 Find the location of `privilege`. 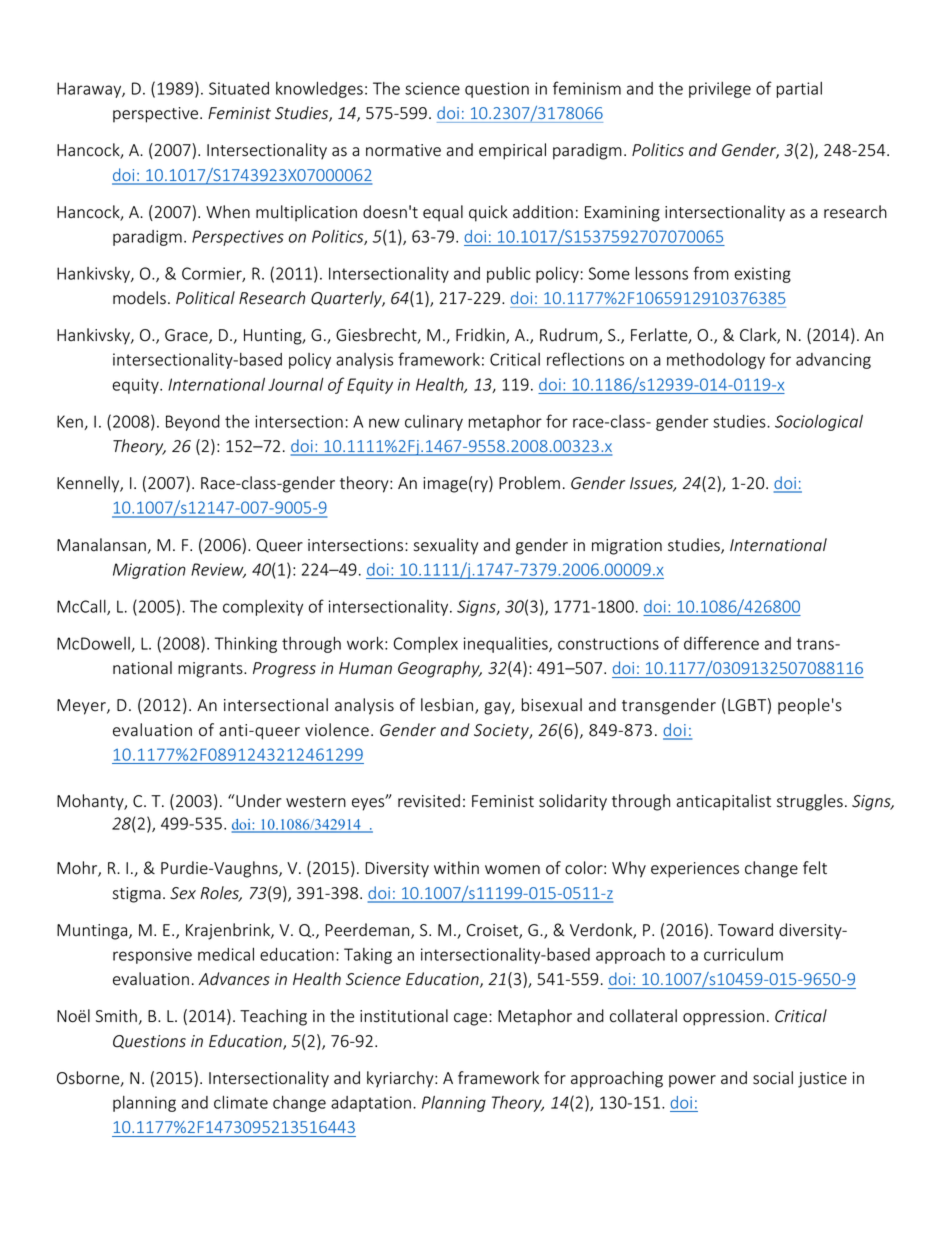

privilege is located at coordinates (720, 90).
